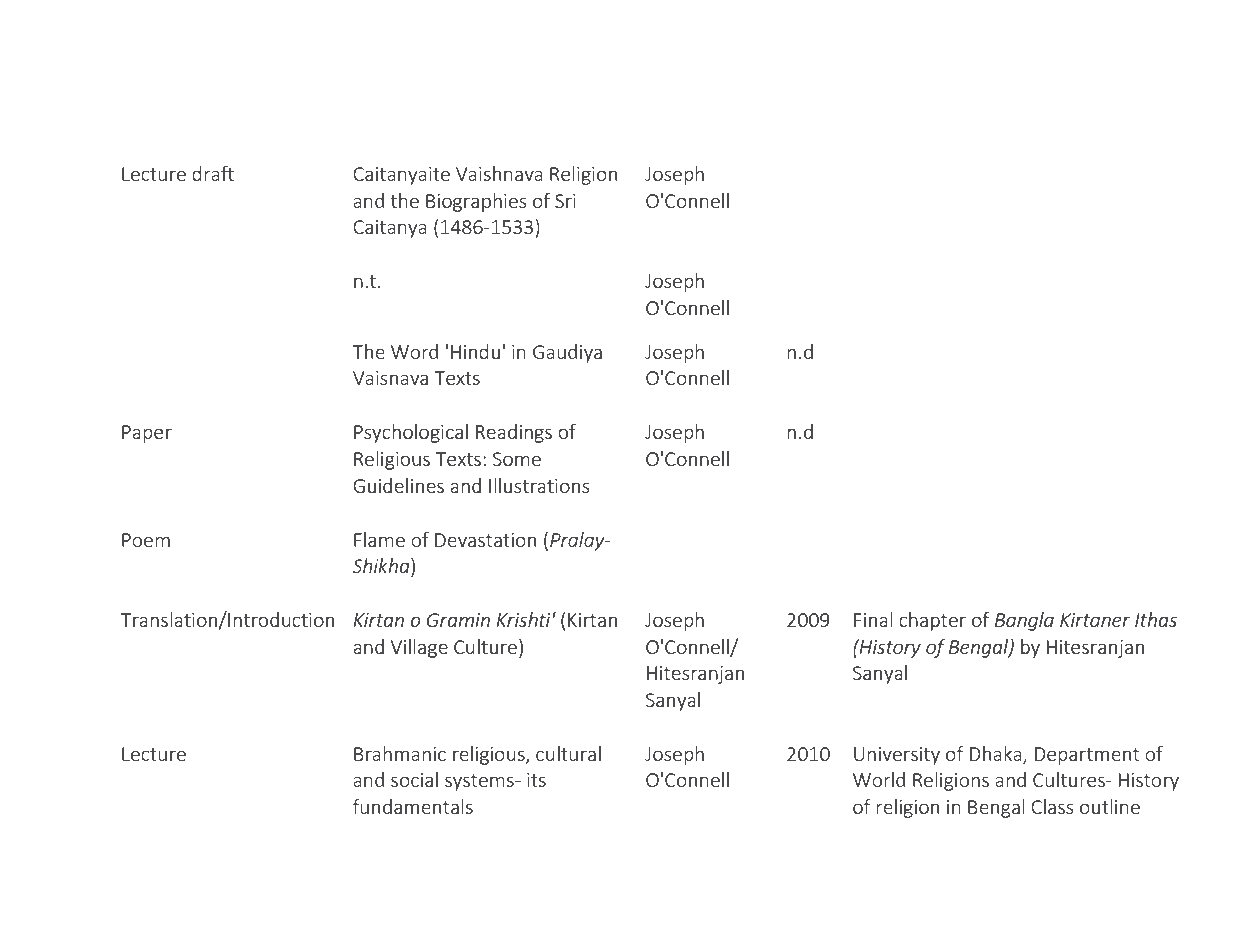 The height and width of the screenshot is (952, 1233). I want to click on Hindu, so click(475, 351).
